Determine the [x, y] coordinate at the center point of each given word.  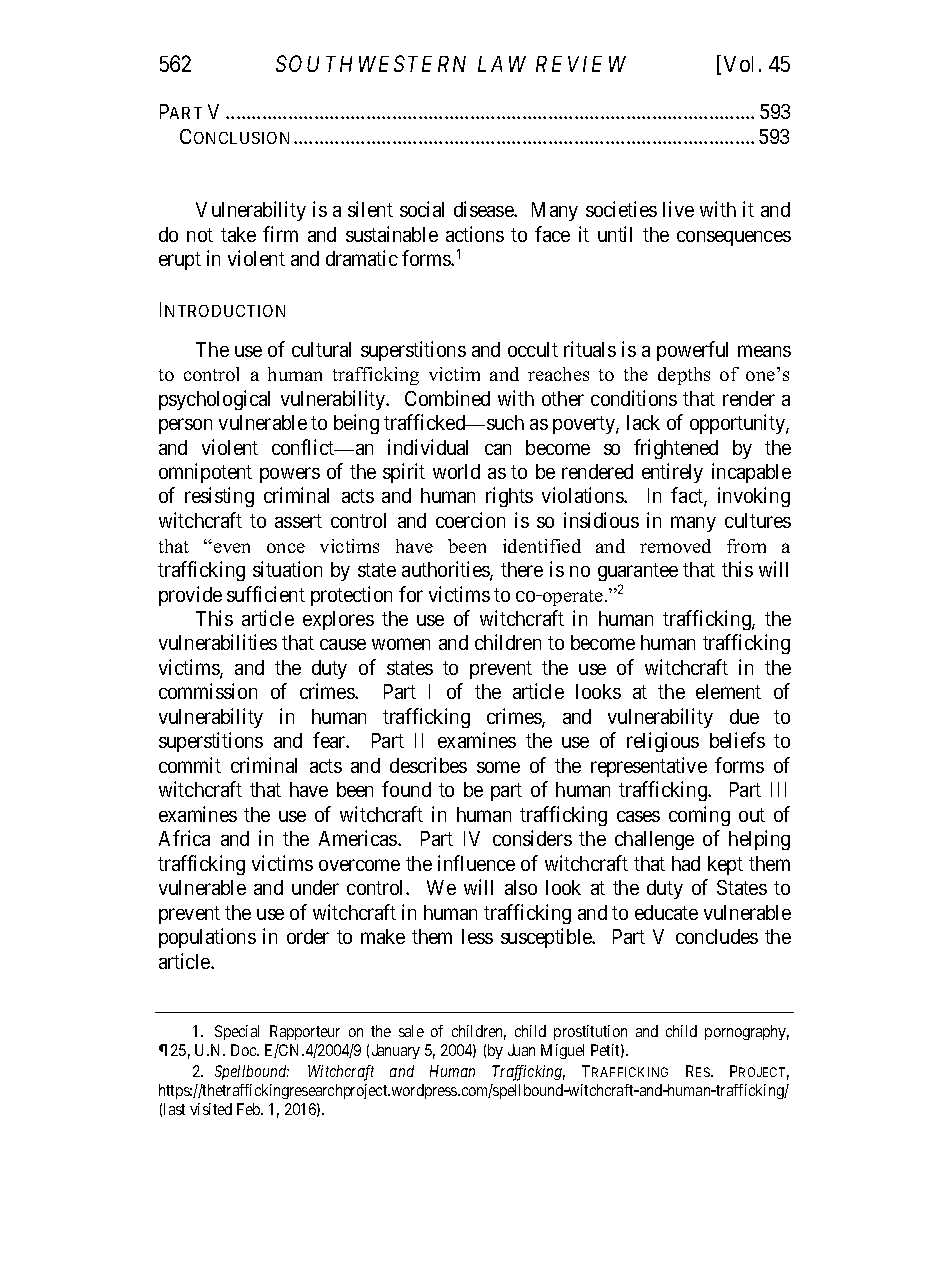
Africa [184, 838]
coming [699, 816]
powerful [692, 351]
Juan [521, 1050]
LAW [502, 64]
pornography [747, 1032]
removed [675, 546]
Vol [738, 64]
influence [476, 863]
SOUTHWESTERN [371, 63]
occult [533, 349]
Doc [245, 1050]
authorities [446, 570]
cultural [321, 349]
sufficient [266, 594]
